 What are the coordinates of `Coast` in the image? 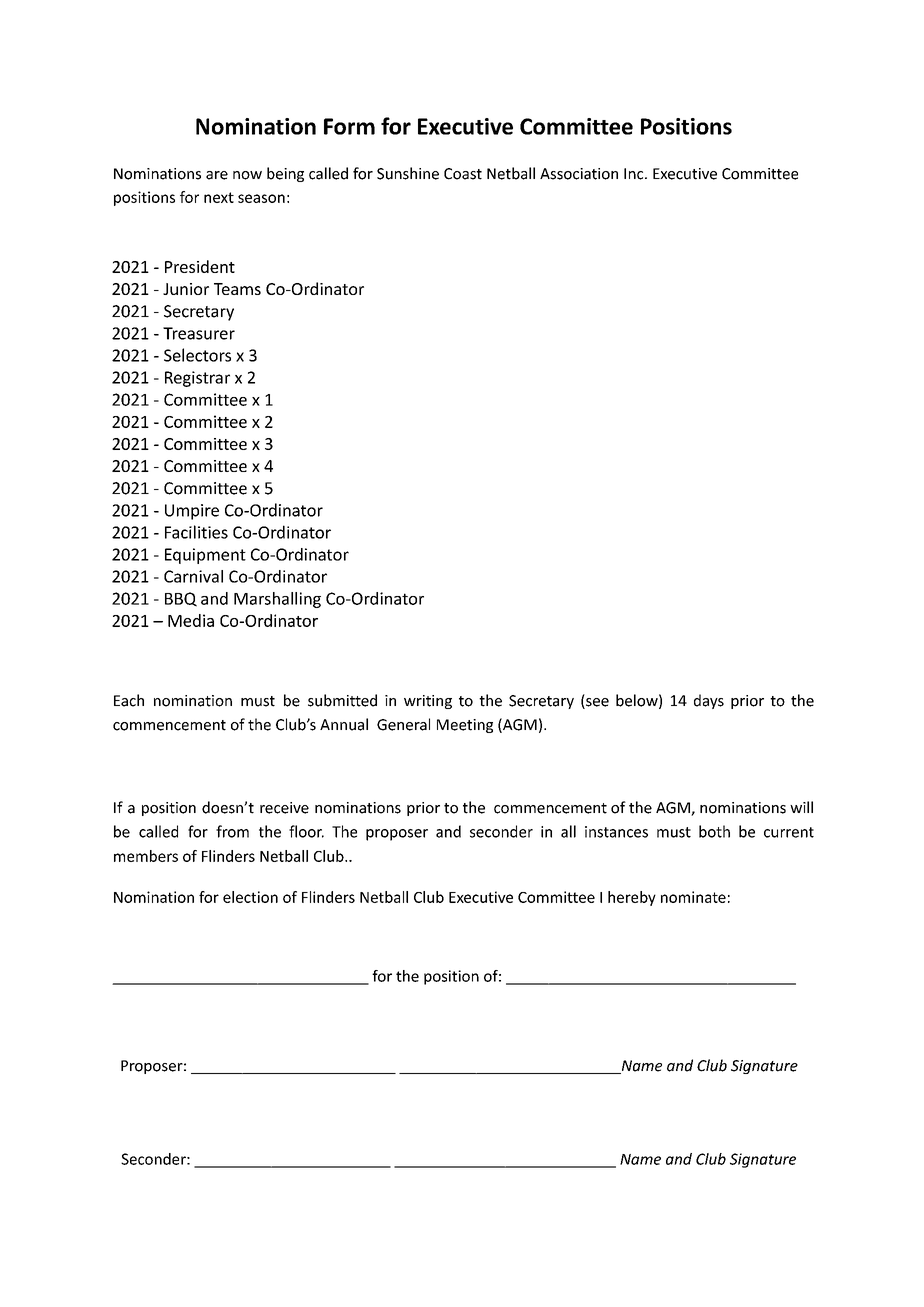 It's located at (463, 174).
